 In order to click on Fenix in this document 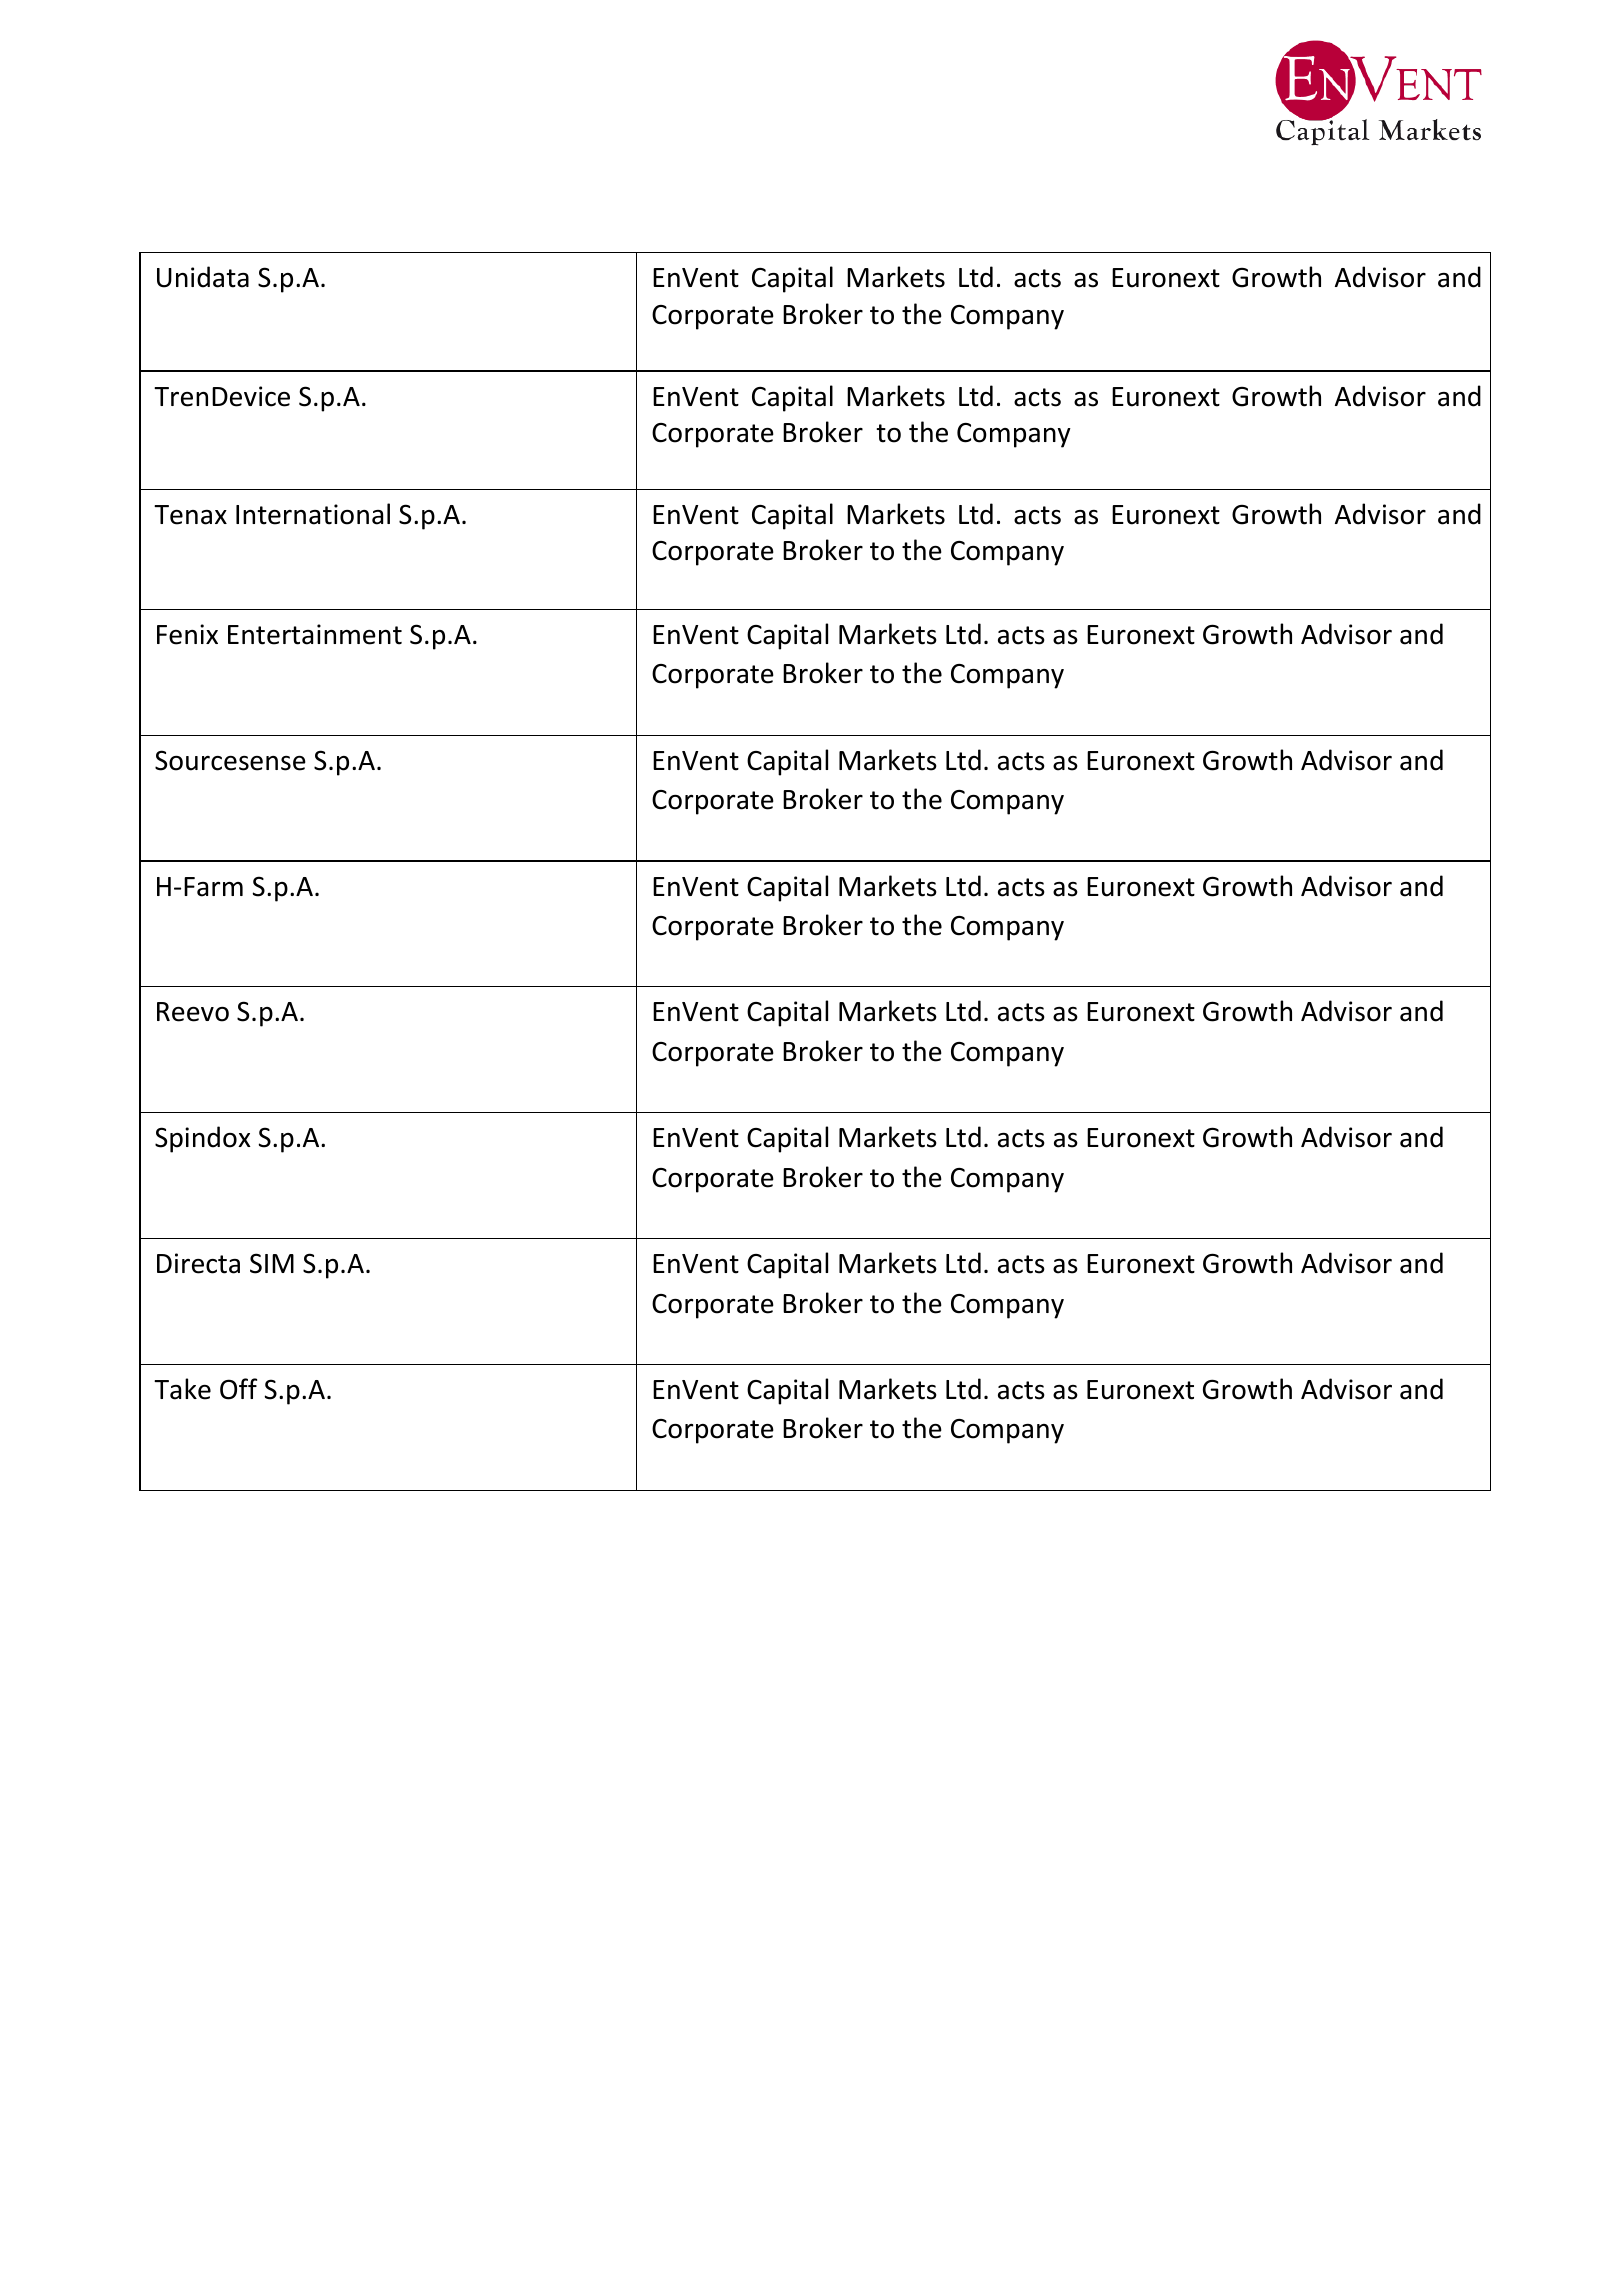, I will do `click(187, 634)`.
